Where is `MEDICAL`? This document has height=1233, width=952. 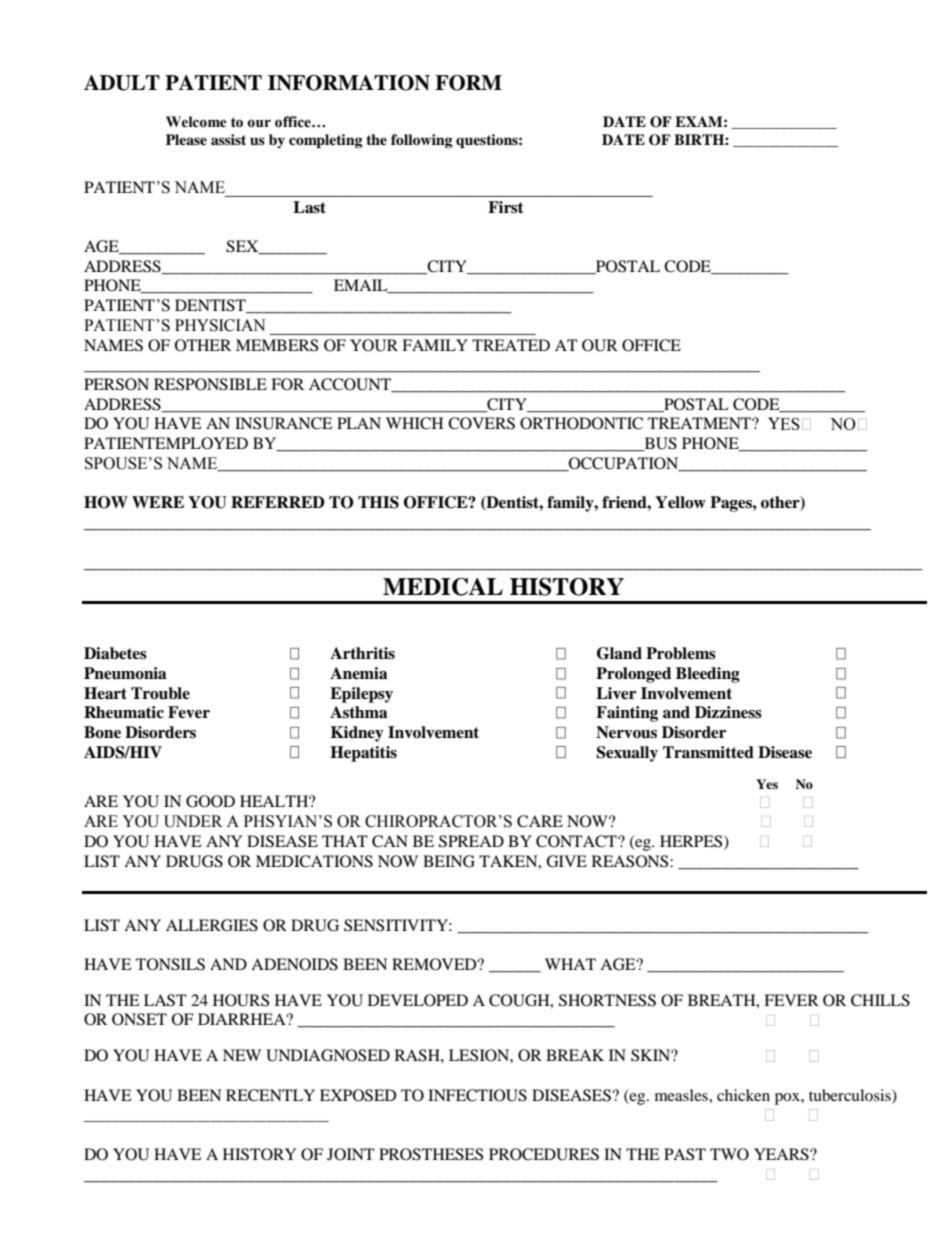
MEDICAL is located at coordinates (443, 587).
